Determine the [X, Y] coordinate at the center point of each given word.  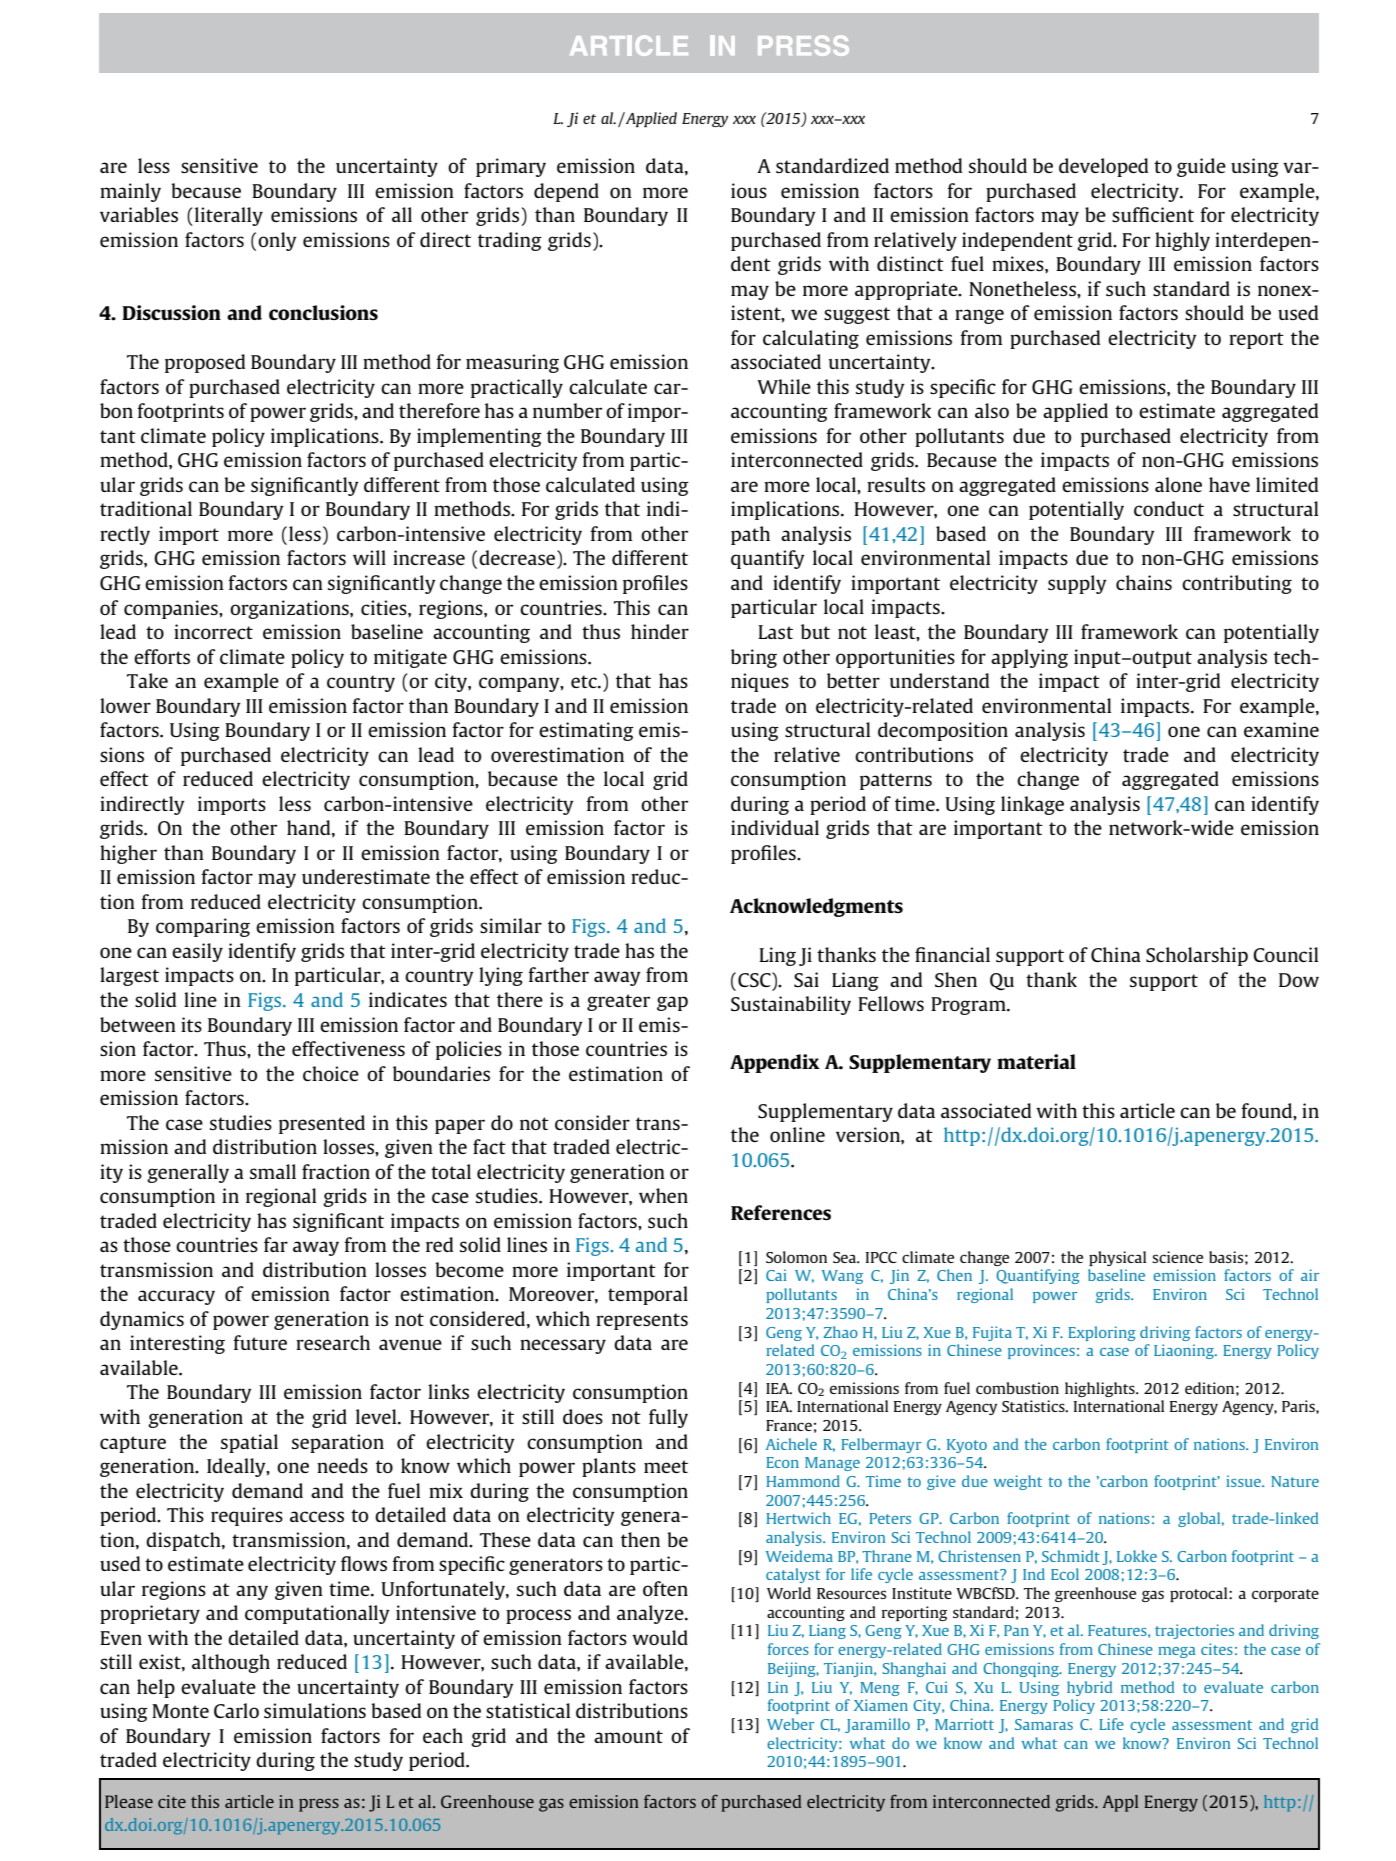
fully [668, 1418]
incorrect [213, 631]
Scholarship [1197, 956]
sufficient [1153, 214]
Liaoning [1185, 1351]
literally [229, 216]
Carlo [236, 1710]
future [260, 1342]
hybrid [1089, 1688]
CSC [755, 979]
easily [197, 952]
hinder [660, 631]
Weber [790, 1724]
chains [1144, 582]
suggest [857, 315]
